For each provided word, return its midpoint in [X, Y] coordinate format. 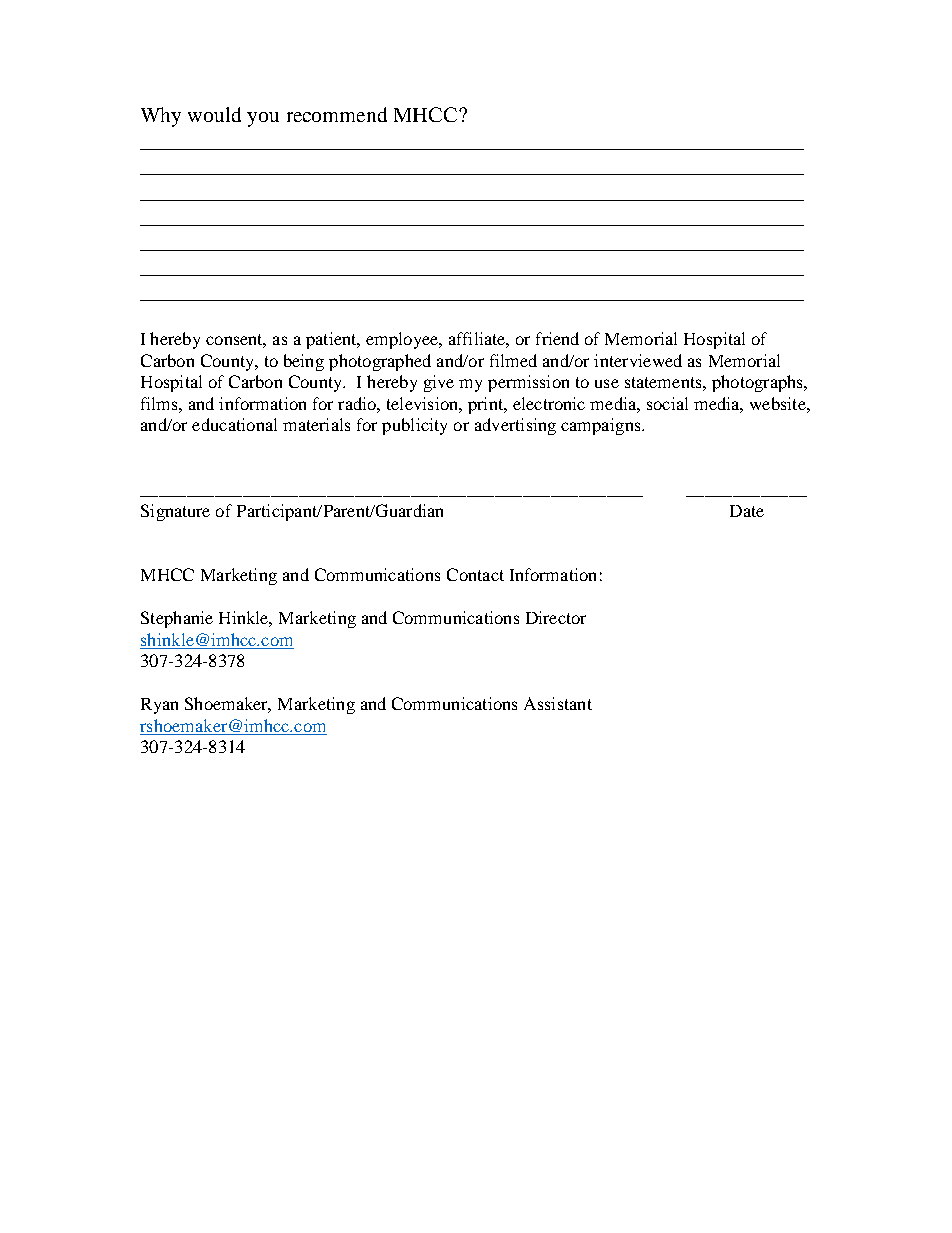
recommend [337, 114]
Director [556, 617]
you [263, 119]
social [667, 403]
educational [234, 424]
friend [557, 338]
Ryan [159, 706]
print [487, 405]
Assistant [558, 703]
